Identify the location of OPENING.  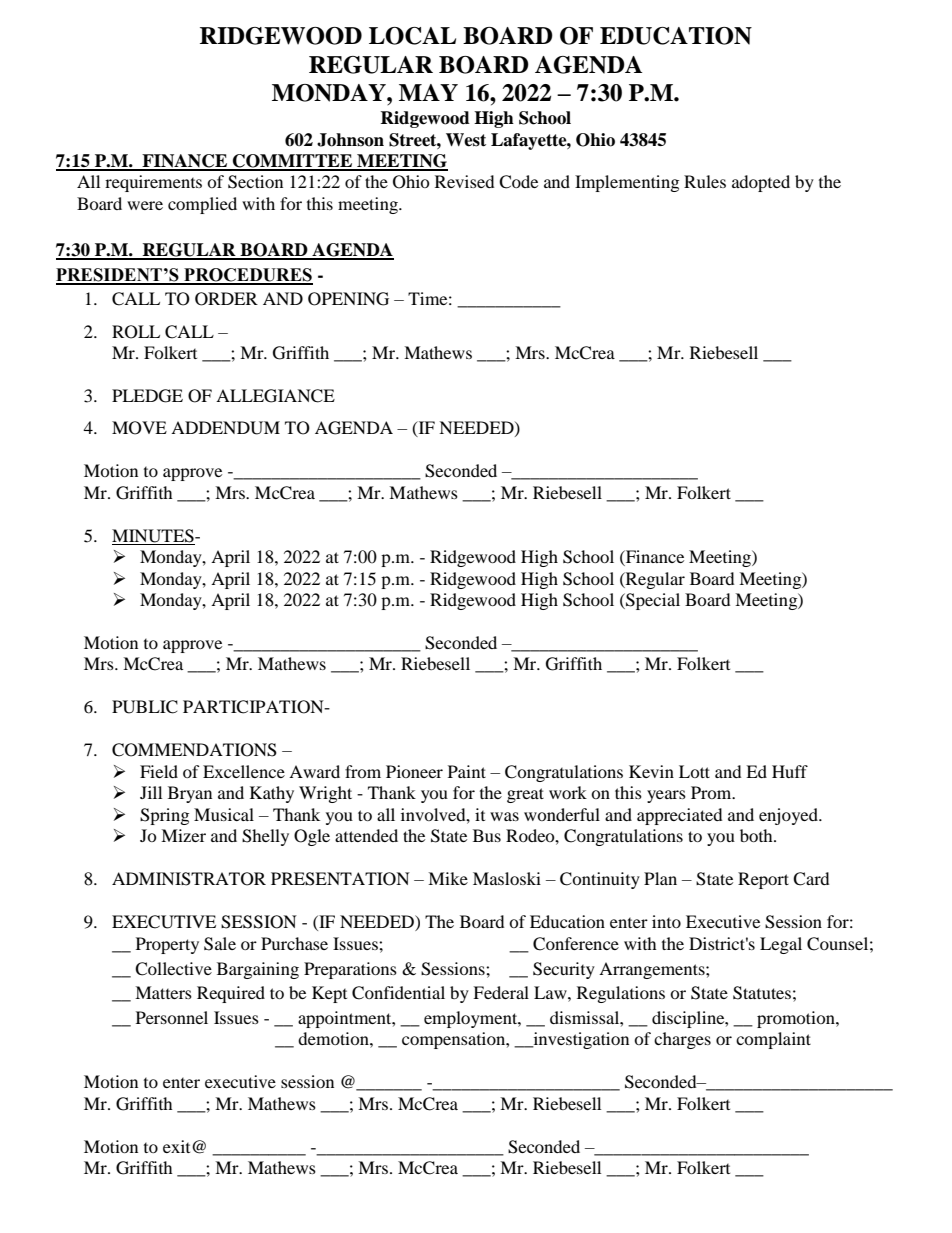
(348, 299).
